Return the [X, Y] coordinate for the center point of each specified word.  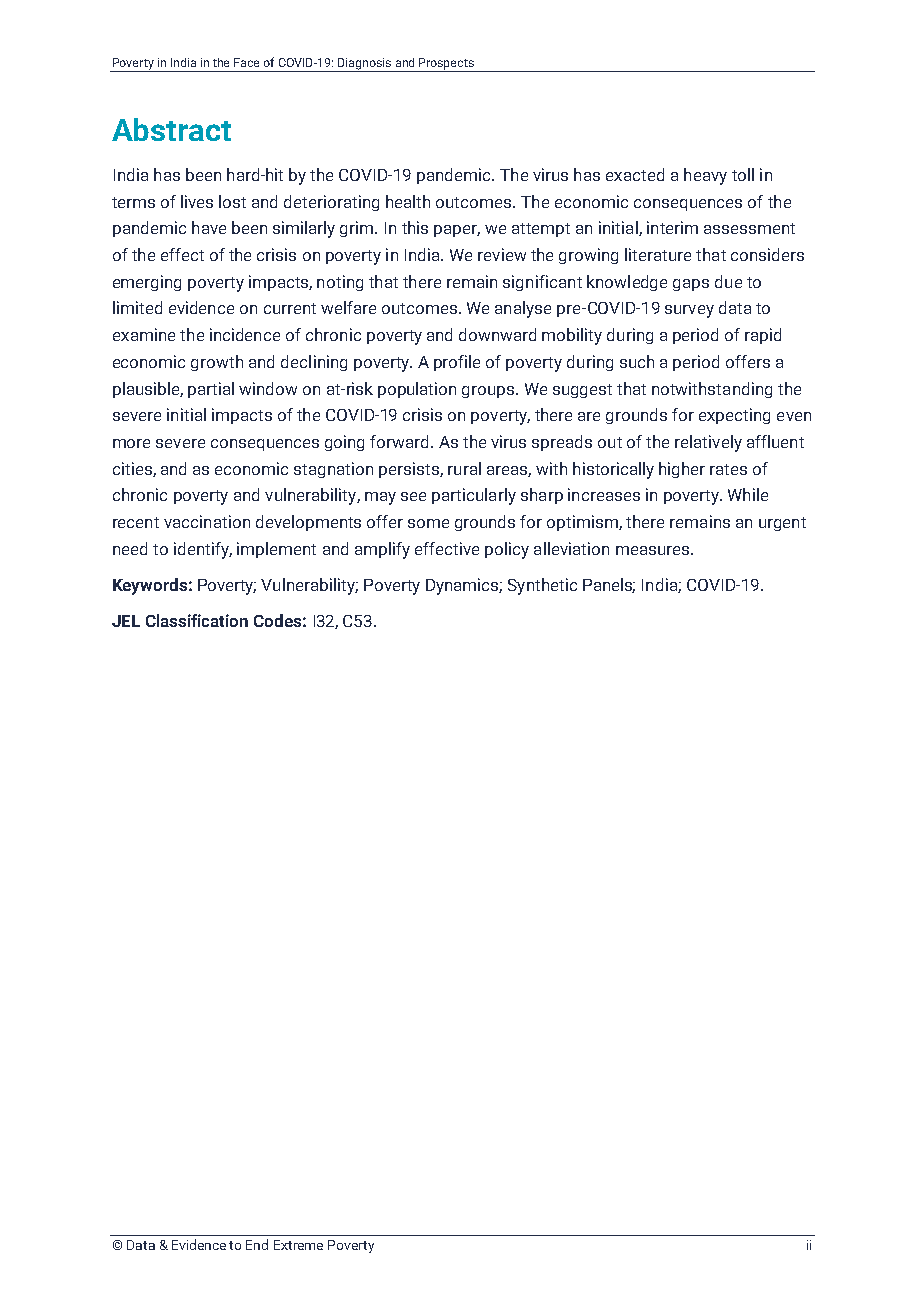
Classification [197, 620]
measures [654, 550]
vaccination [207, 521]
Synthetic [542, 586]
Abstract [171, 129]
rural [464, 468]
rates [728, 469]
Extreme [298, 1245]
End [257, 1244]
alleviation [571, 548]
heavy [705, 176]
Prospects [446, 65]
